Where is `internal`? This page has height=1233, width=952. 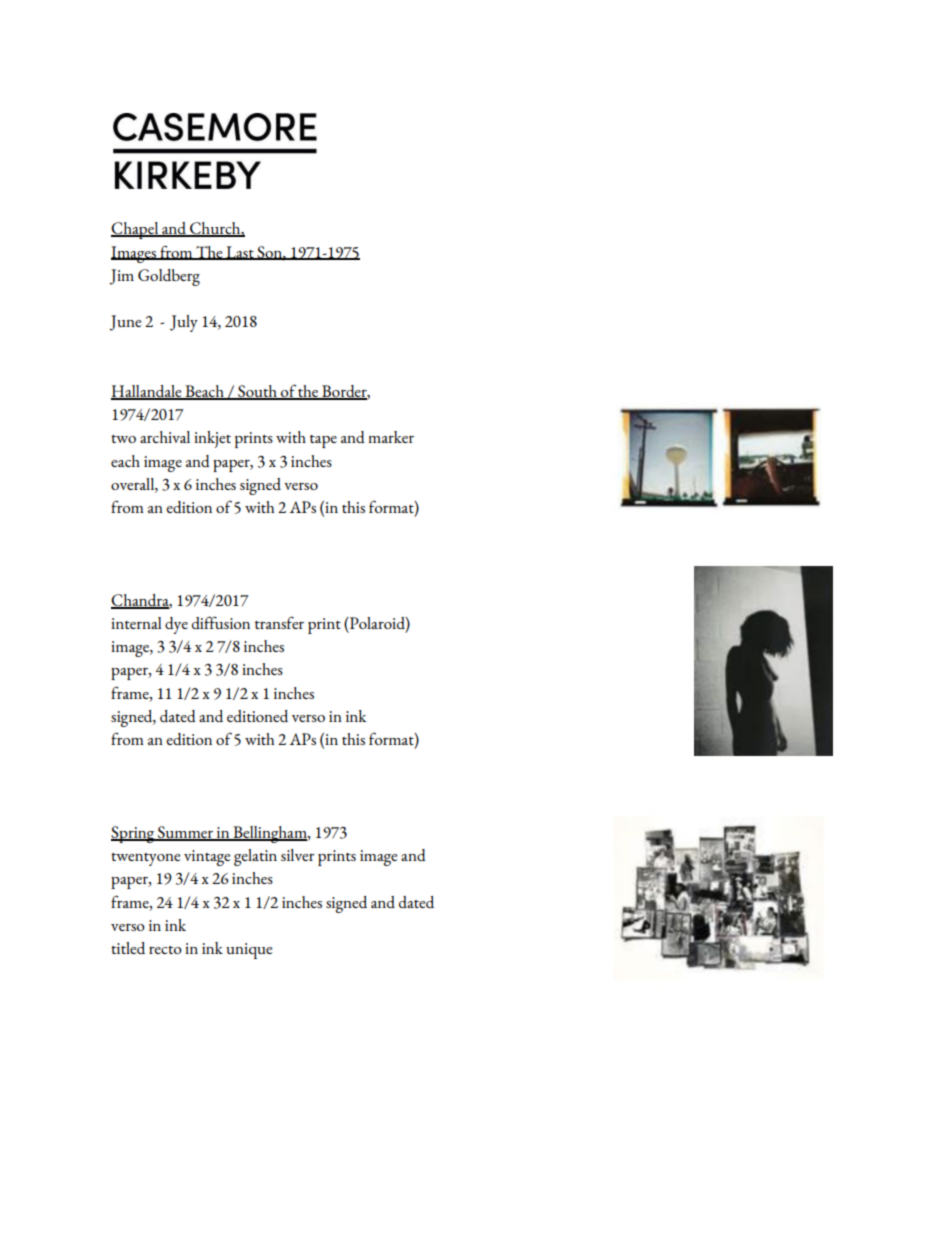 internal is located at coordinates (136, 623).
